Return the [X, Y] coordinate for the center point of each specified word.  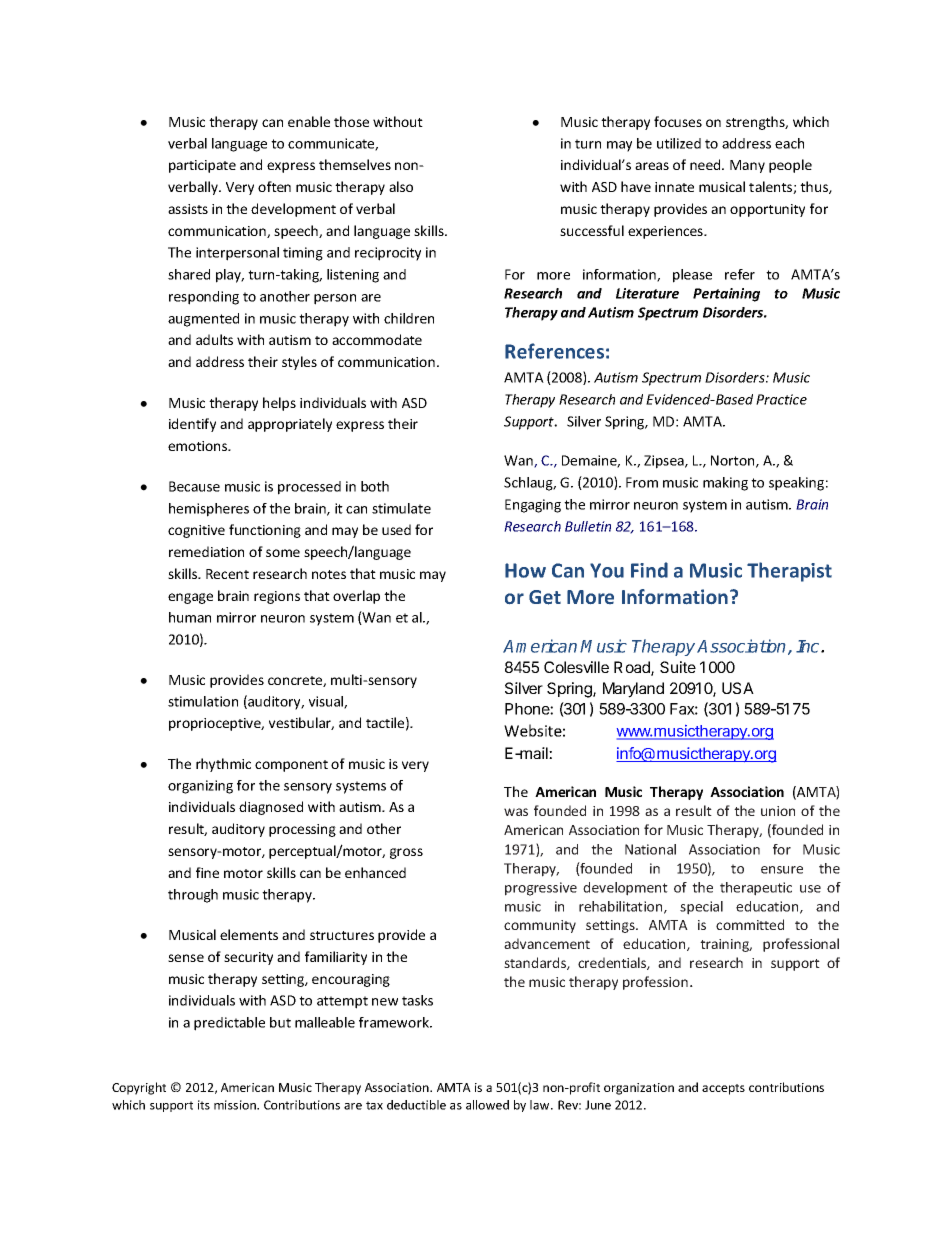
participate [202, 166]
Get [545, 597]
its [204, 1105]
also [401, 186]
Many [747, 166]
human [190, 617]
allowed [487, 1105]
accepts [723, 1089]
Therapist [789, 572]
